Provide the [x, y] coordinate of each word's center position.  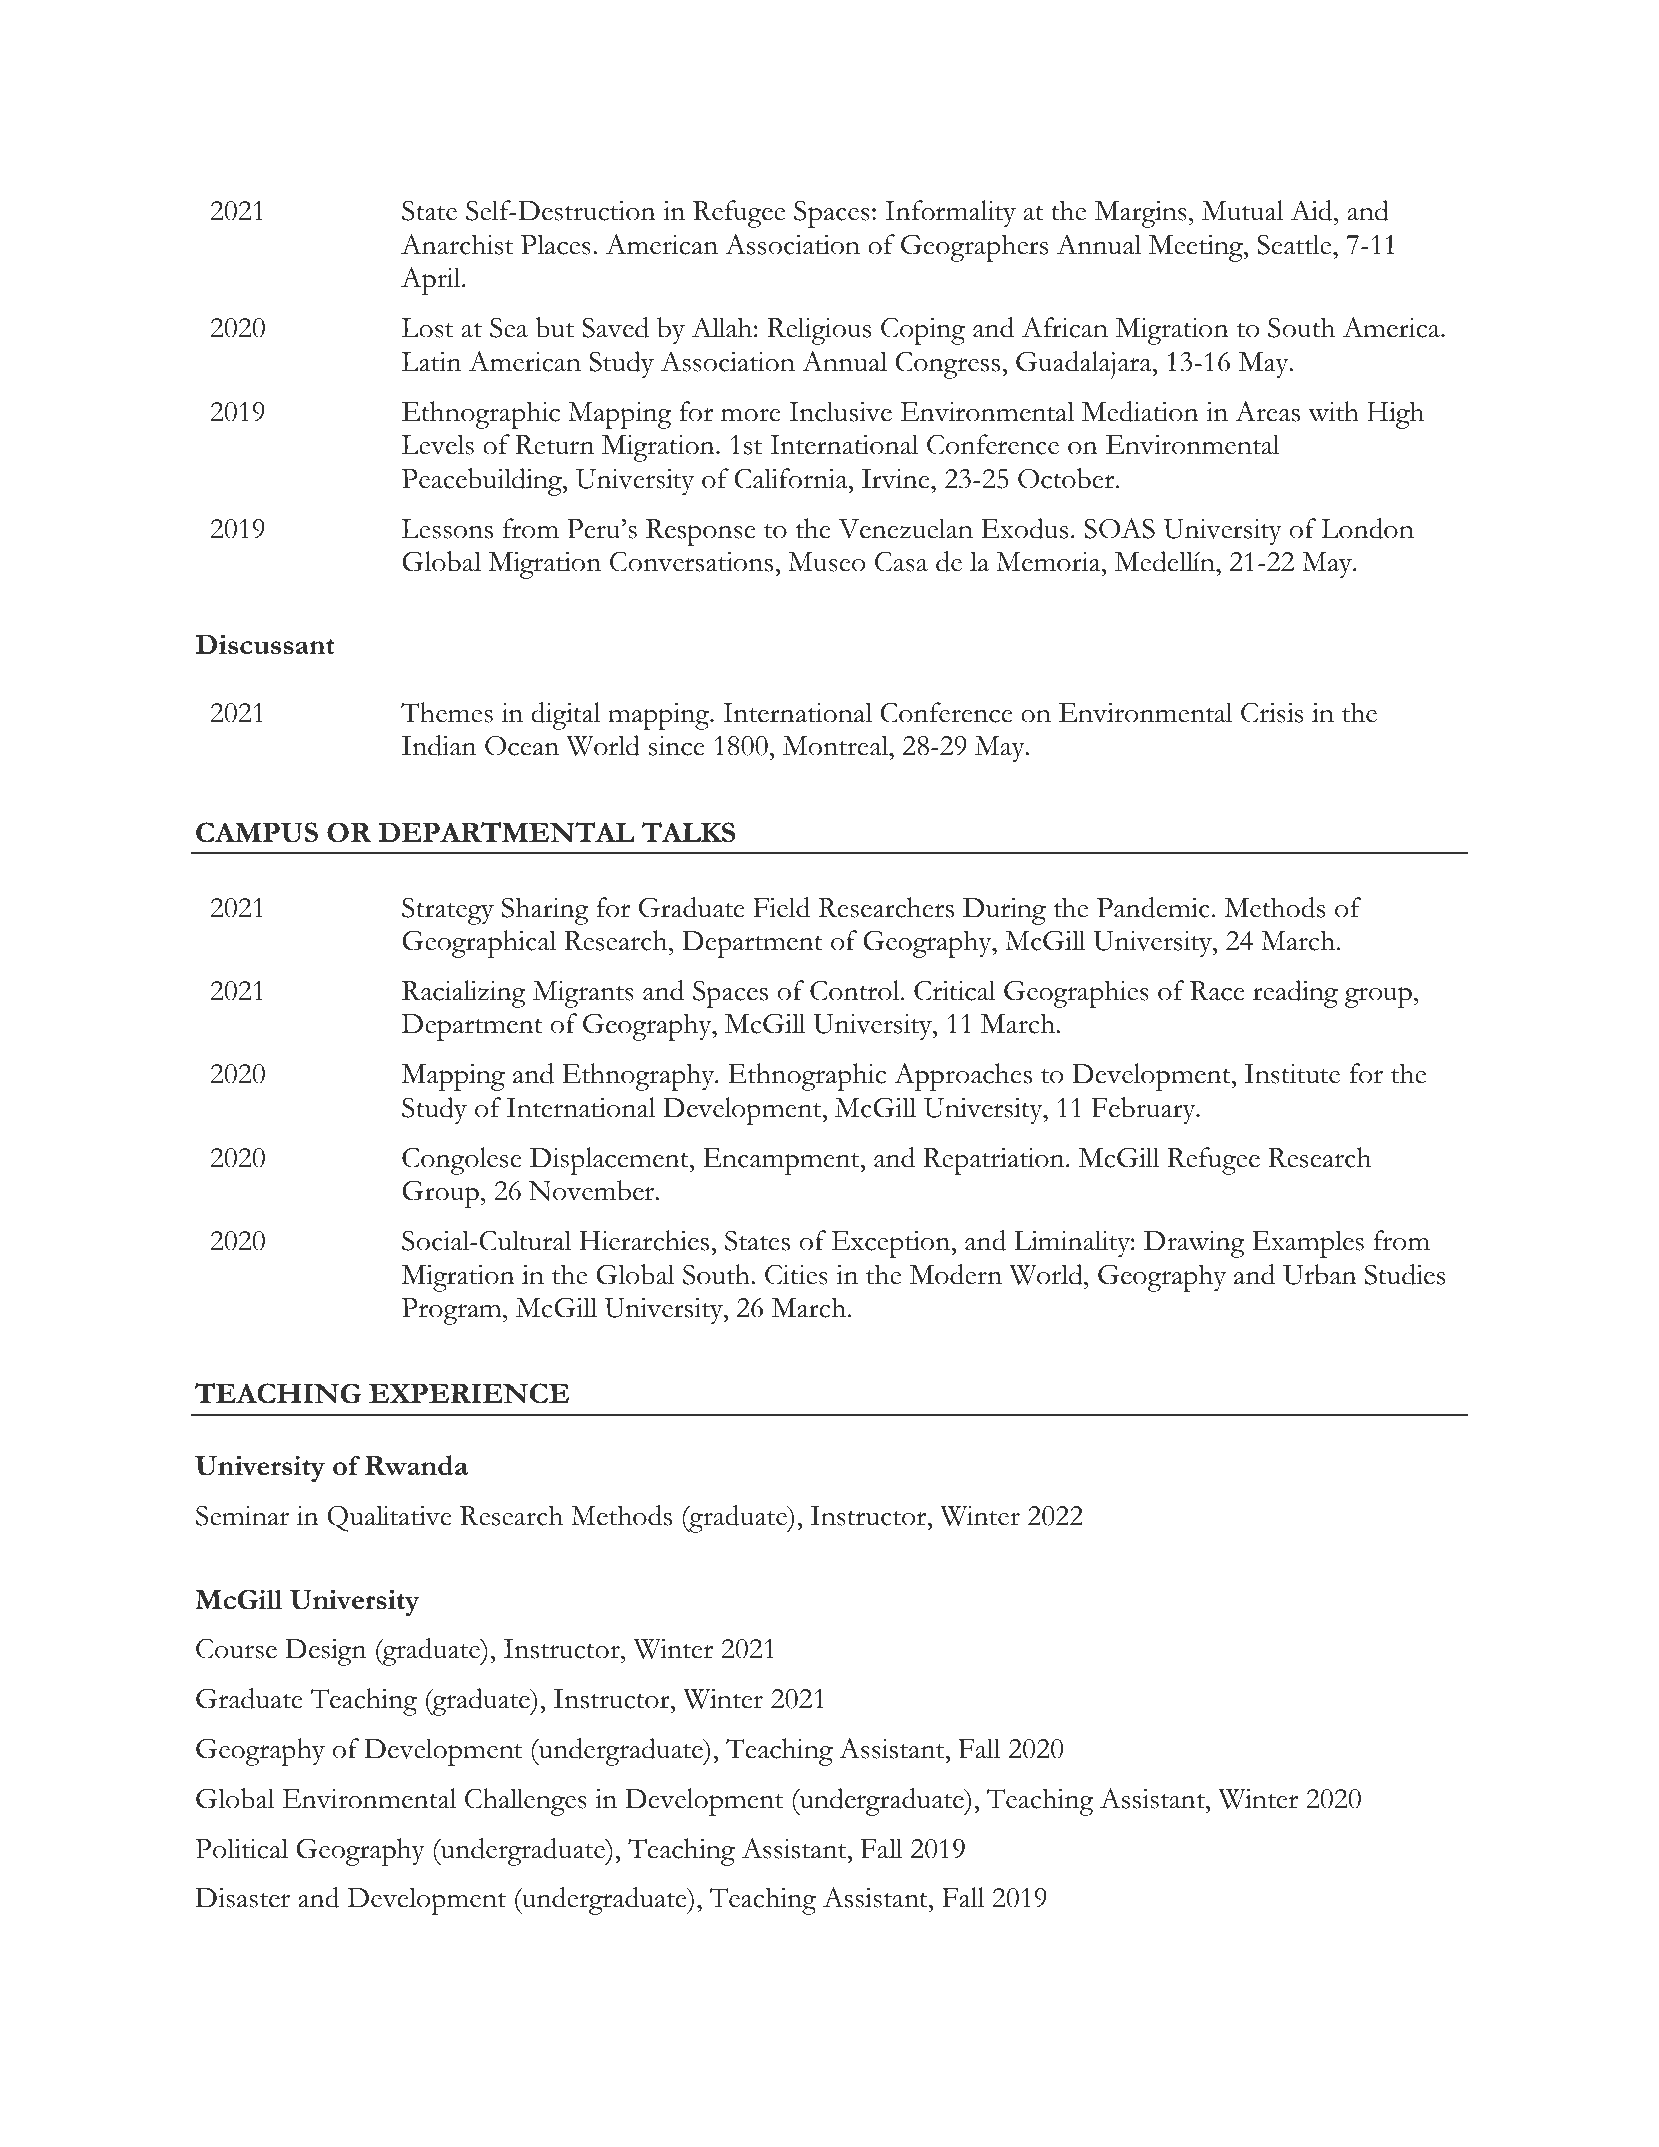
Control [856, 990]
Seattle [1295, 244]
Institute [1292, 1074]
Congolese [462, 1161]
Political [241, 1848]
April [432, 281]
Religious [819, 331]
